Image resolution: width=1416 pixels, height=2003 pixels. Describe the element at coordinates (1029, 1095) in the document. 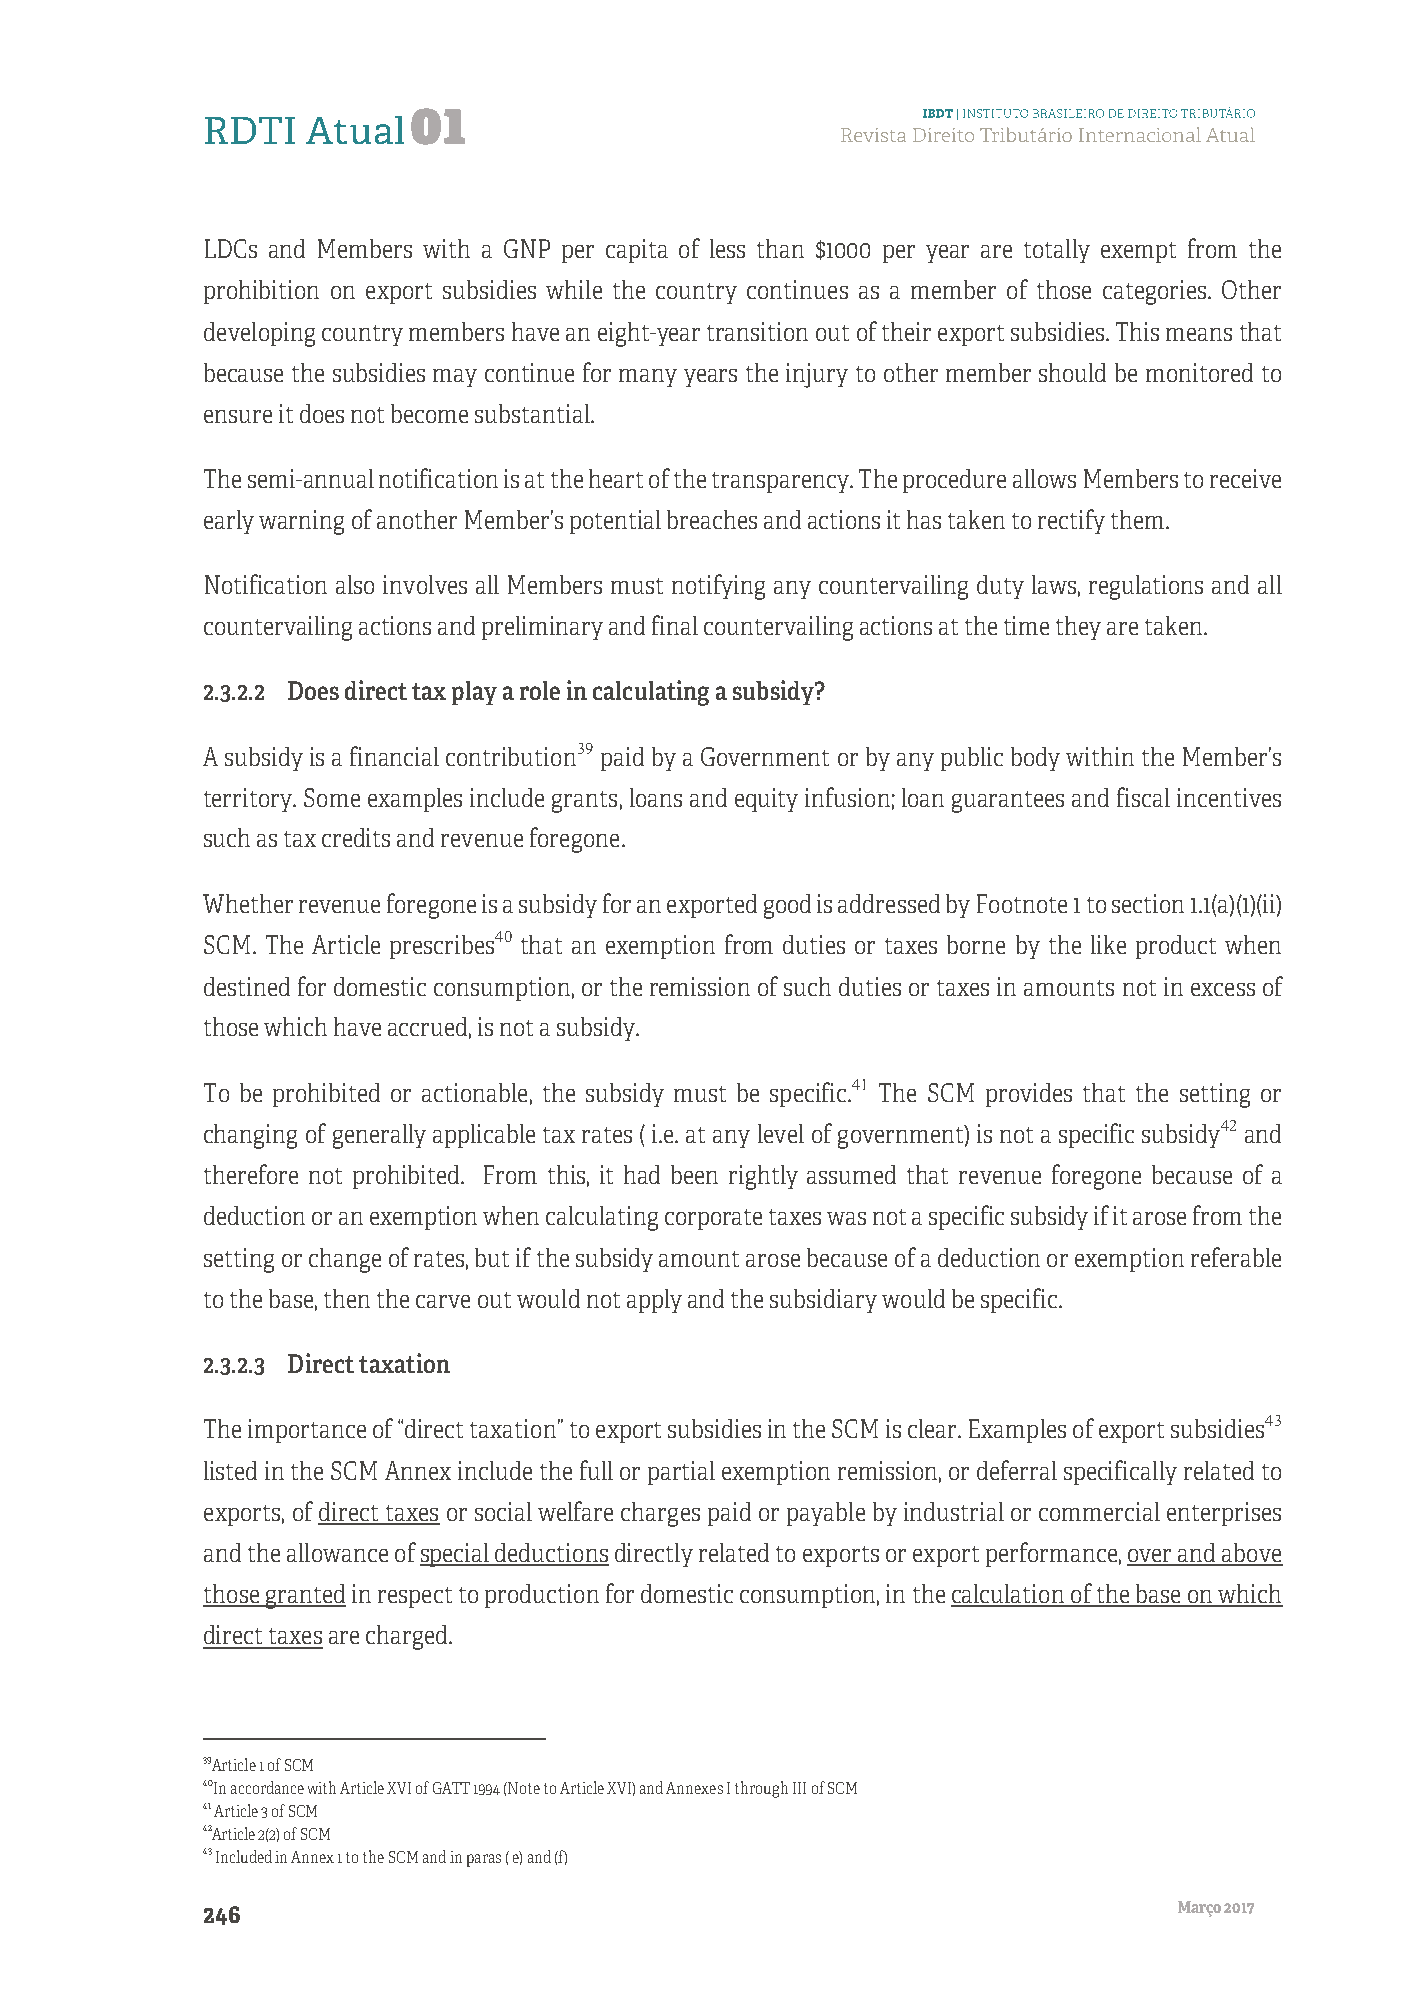

I see `provides` at that location.
